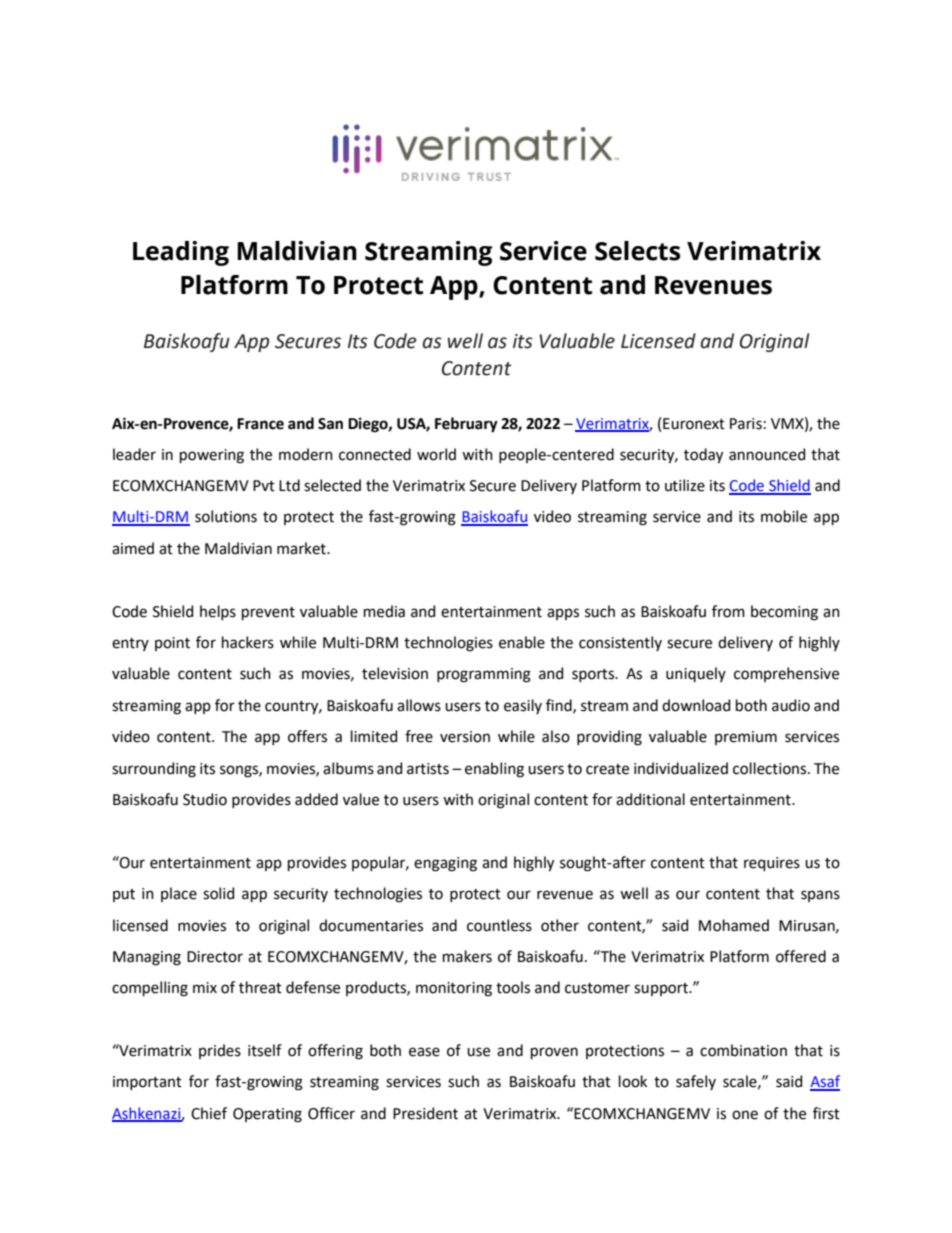  Describe the element at coordinates (181, 253) in the screenshot. I see `Leading` at that location.
